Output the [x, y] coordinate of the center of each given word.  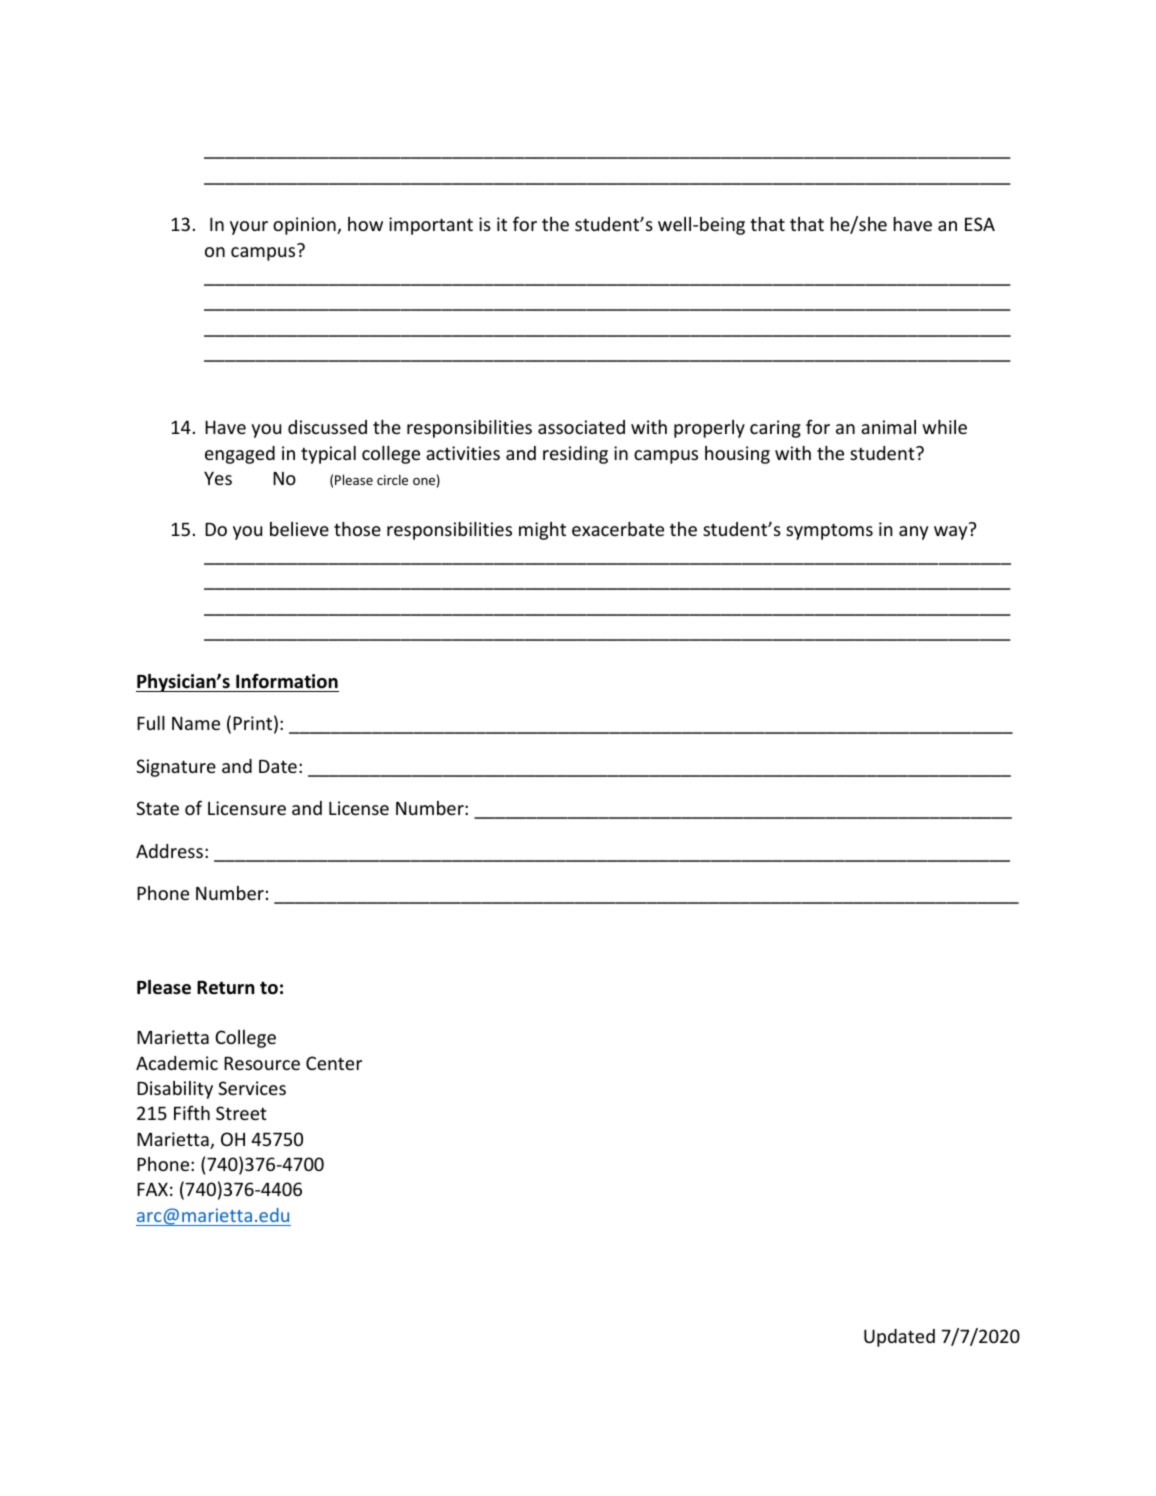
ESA [980, 224]
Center [334, 1063]
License [359, 808]
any [913, 533]
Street [241, 1113]
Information [287, 681]
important [431, 226]
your [249, 228]
